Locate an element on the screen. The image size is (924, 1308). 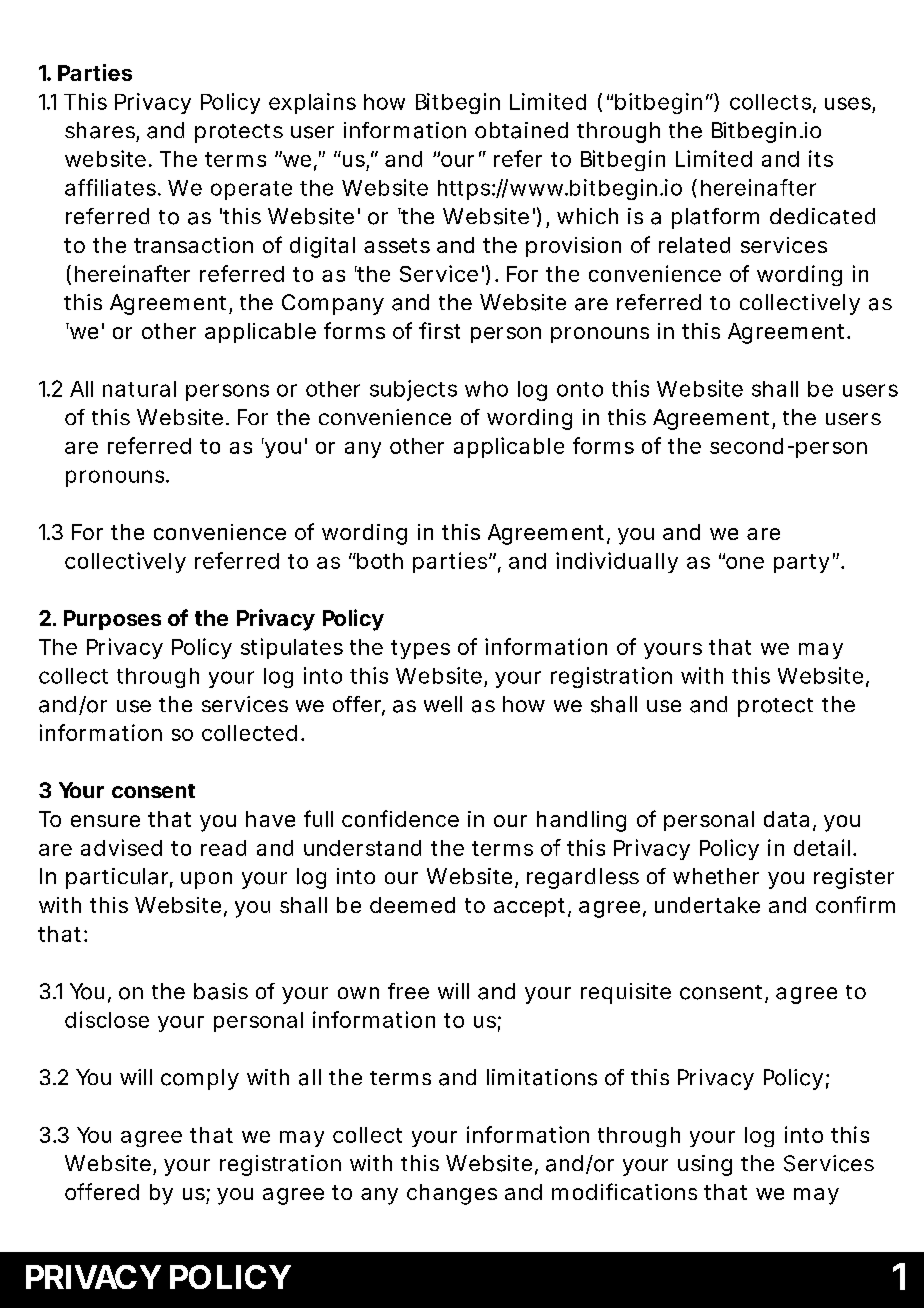
natural is located at coordinates (139, 389).
